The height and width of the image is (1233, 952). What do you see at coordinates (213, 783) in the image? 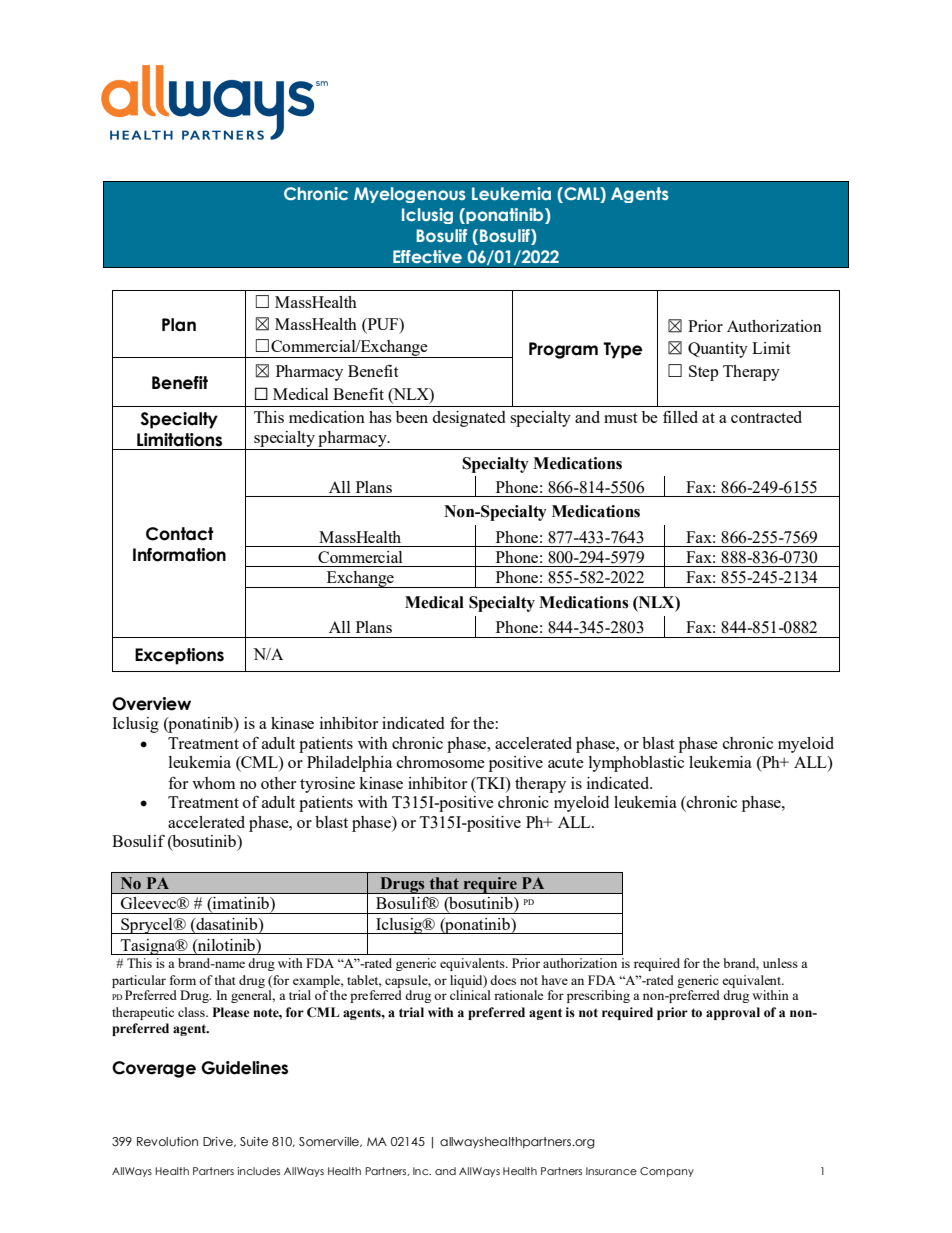
I see `whom` at bounding box center [213, 783].
